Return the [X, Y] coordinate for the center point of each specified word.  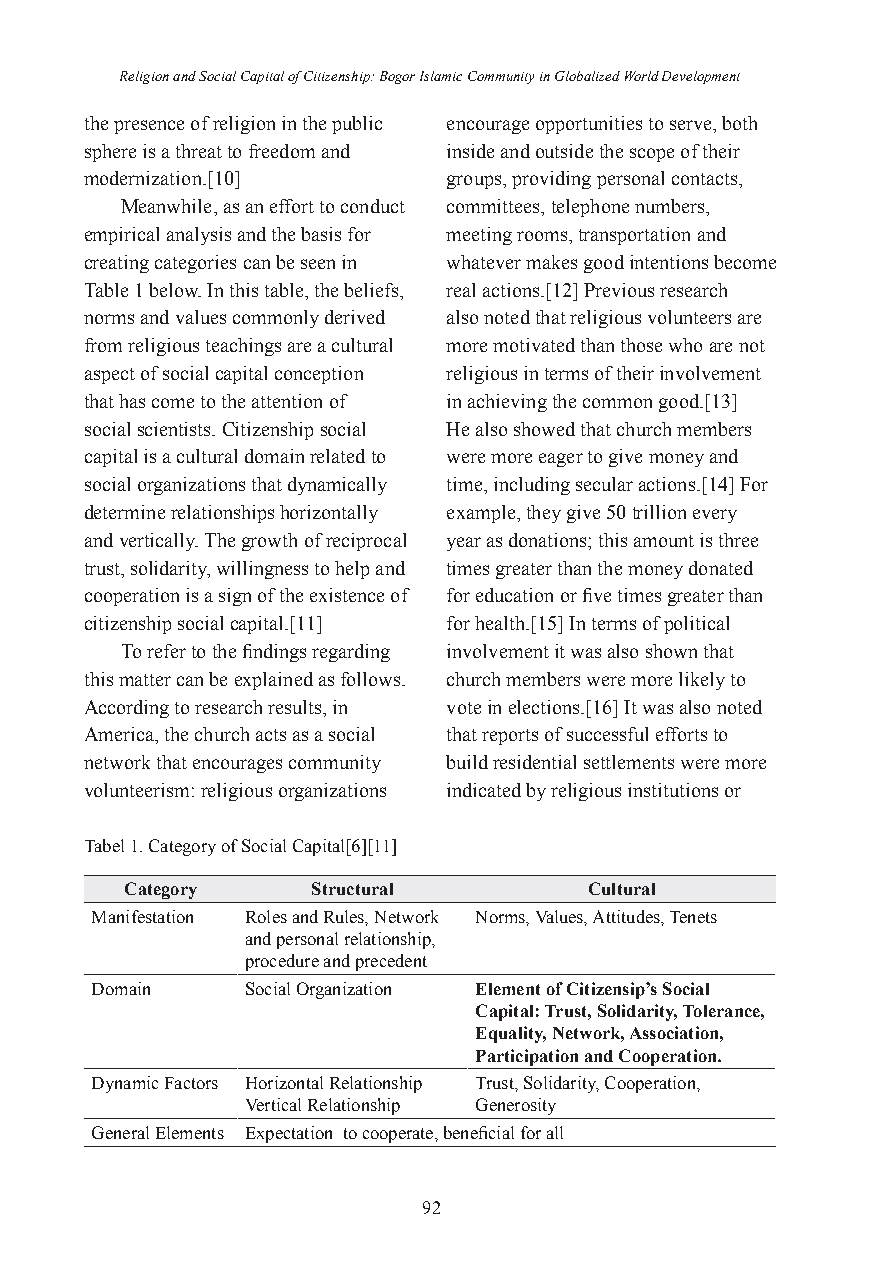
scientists [175, 429]
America [121, 735]
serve [692, 125]
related [337, 456]
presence [149, 127]
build [467, 762]
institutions [673, 790]
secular [604, 484]
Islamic [441, 76]
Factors [191, 1083]
